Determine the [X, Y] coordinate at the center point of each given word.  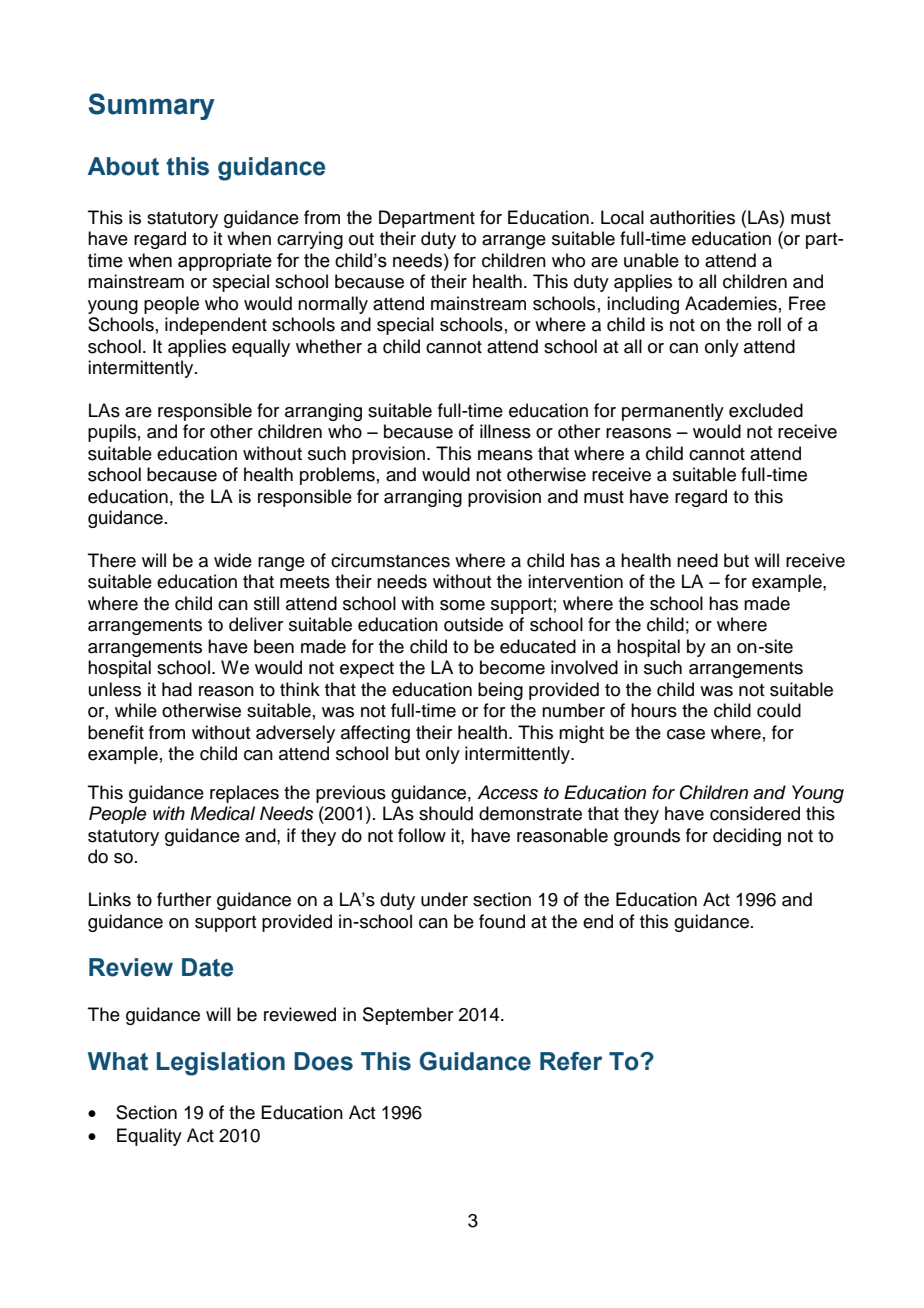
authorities [692, 217]
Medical [222, 813]
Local [622, 217]
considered [755, 813]
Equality [149, 1137]
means [505, 455]
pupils [112, 433]
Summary [152, 106]
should [446, 813]
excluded [766, 410]
